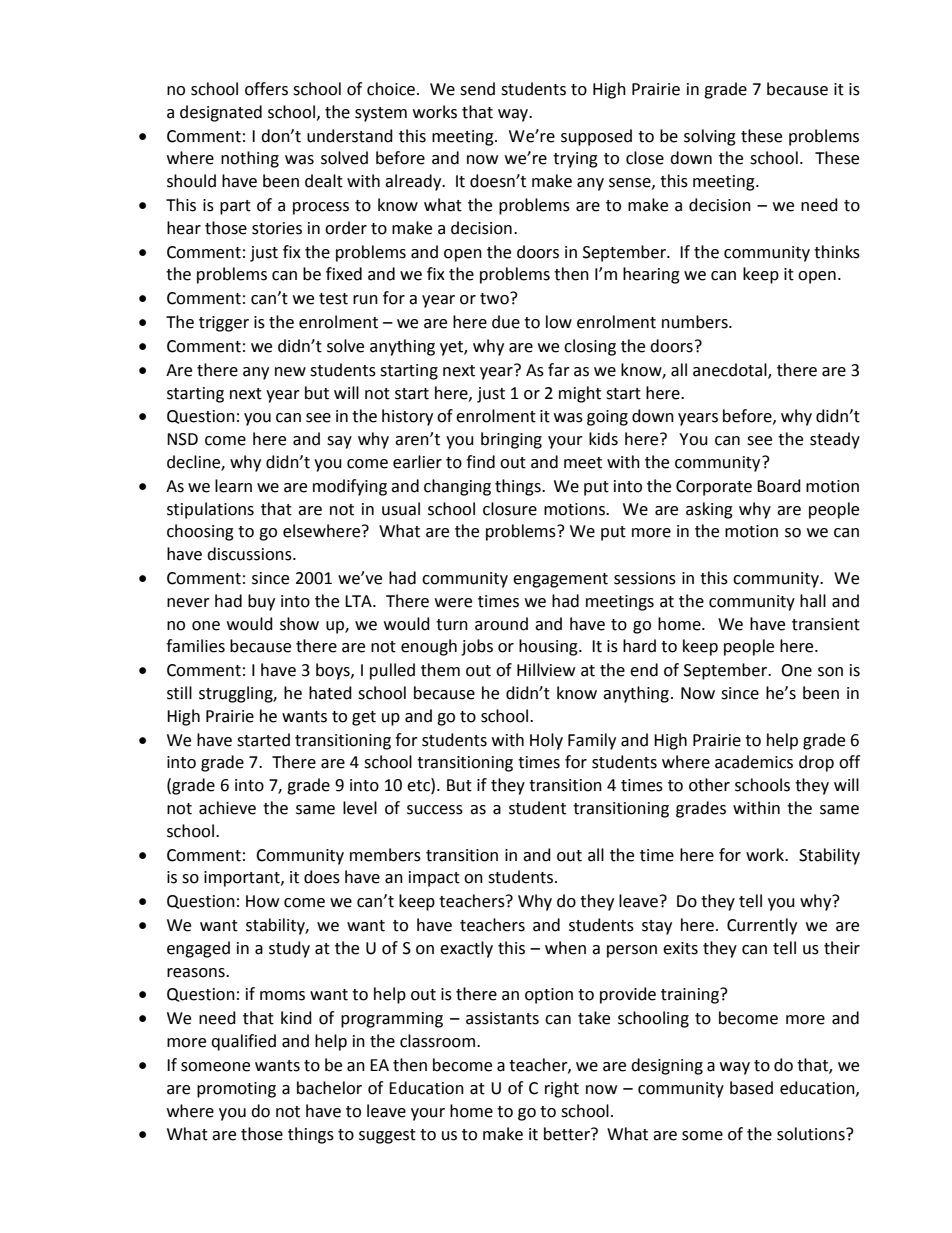 Image resolution: width=952 pixels, height=1233 pixels. What do you see at coordinates (710, 137) in the document?
I see `solving` at bounding box center [710, 137].
